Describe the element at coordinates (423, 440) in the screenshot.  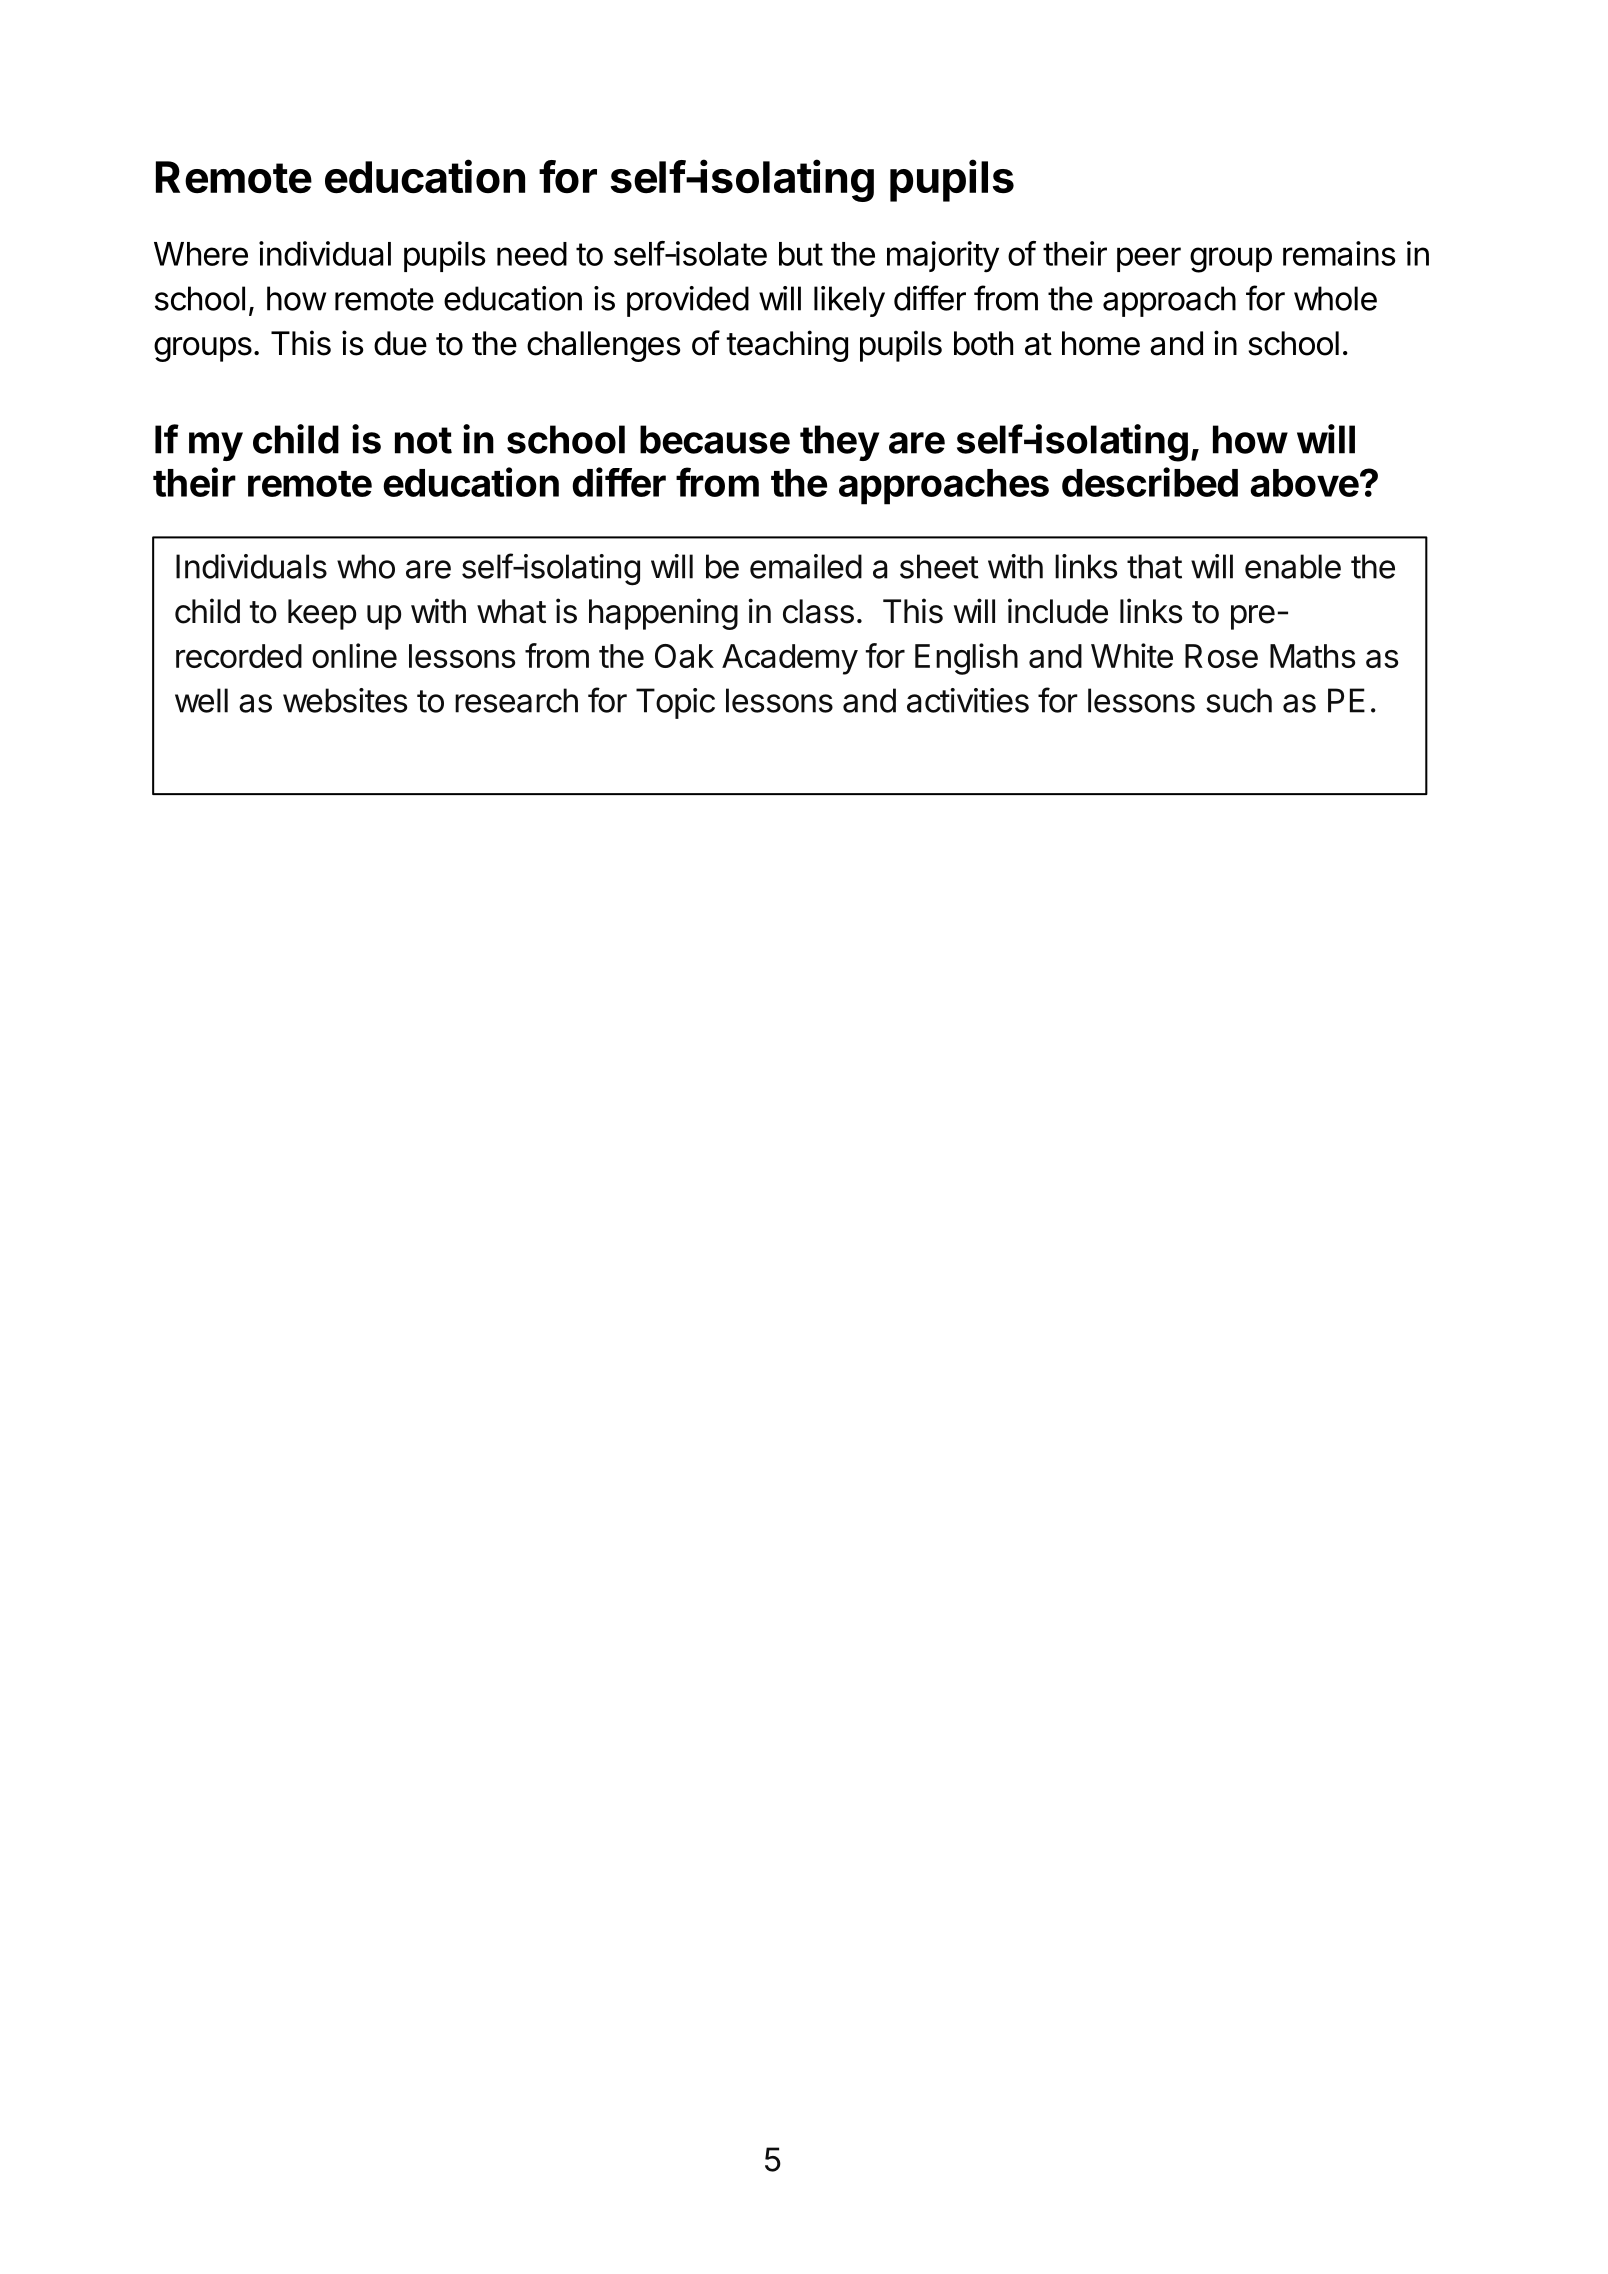
I see `not` at that location.
